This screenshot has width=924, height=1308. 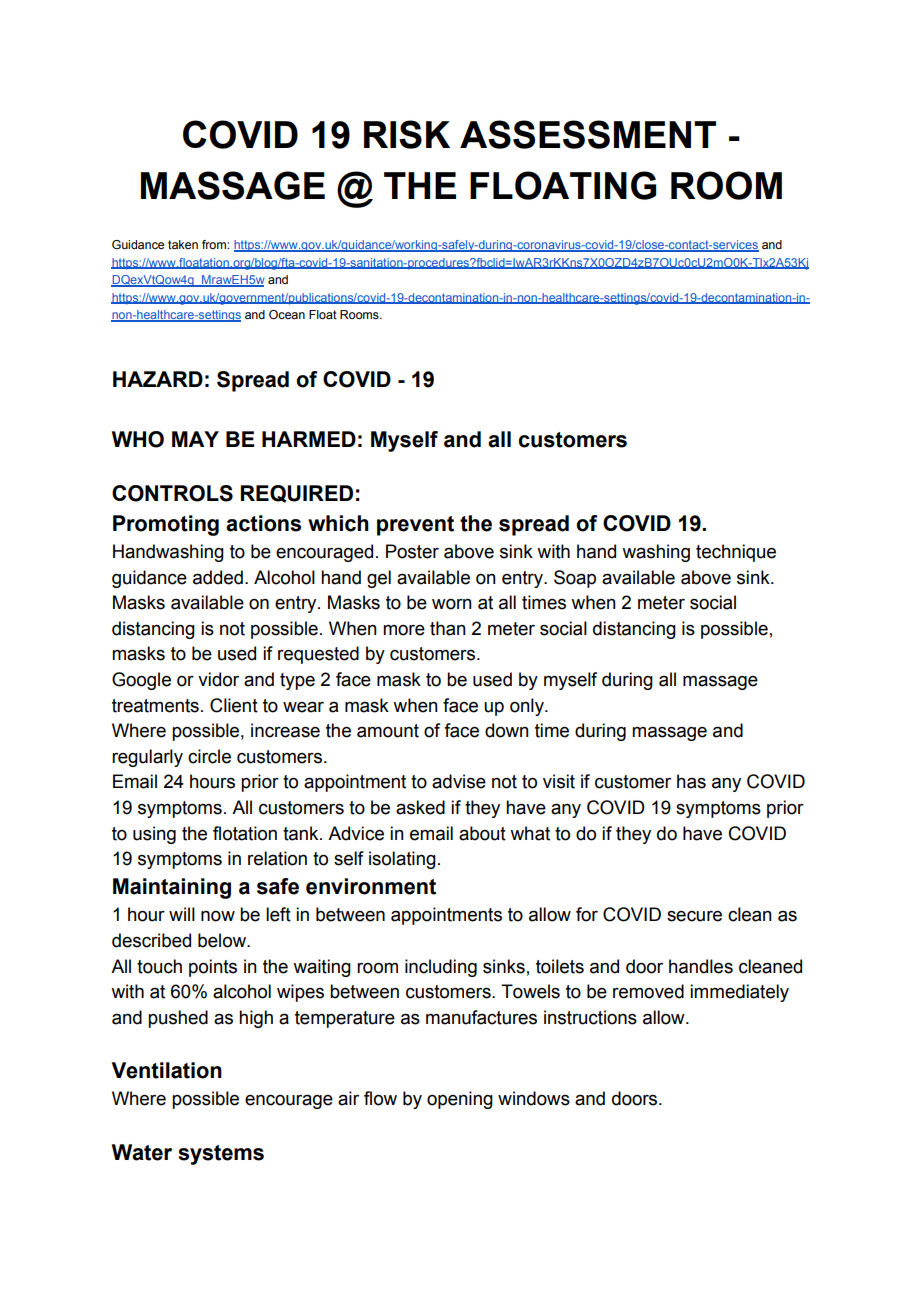 What do you see at coordinates (415, 526) in the screenshot?
I see `prevent` at bounding box center [415, 526].
